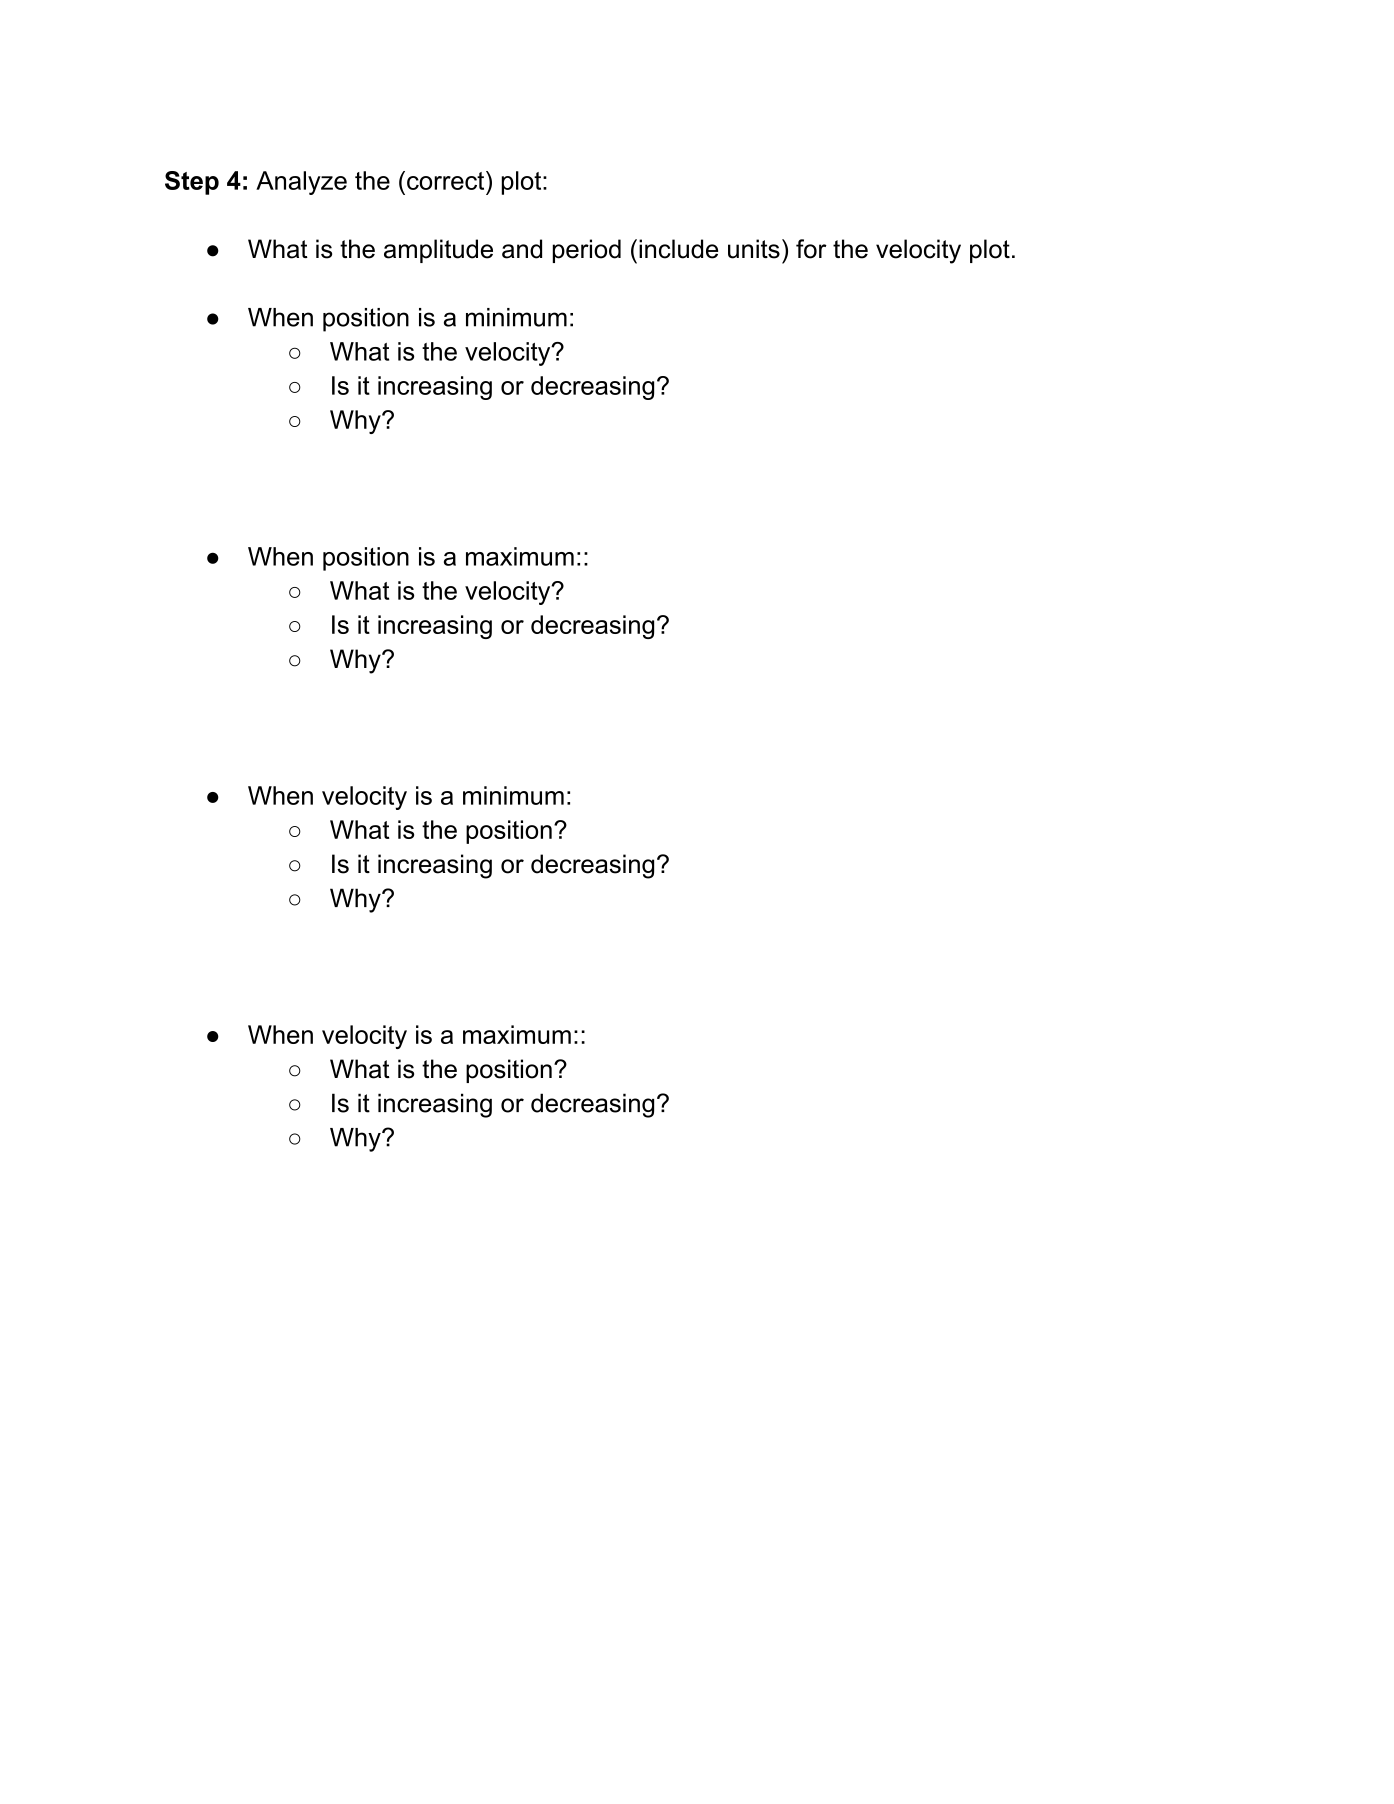 The height and width of the page is (1804, 1394). What do you see at coordinates (301, 183) in the page?
I see `Analyze` at bounding box center [301, 183].
